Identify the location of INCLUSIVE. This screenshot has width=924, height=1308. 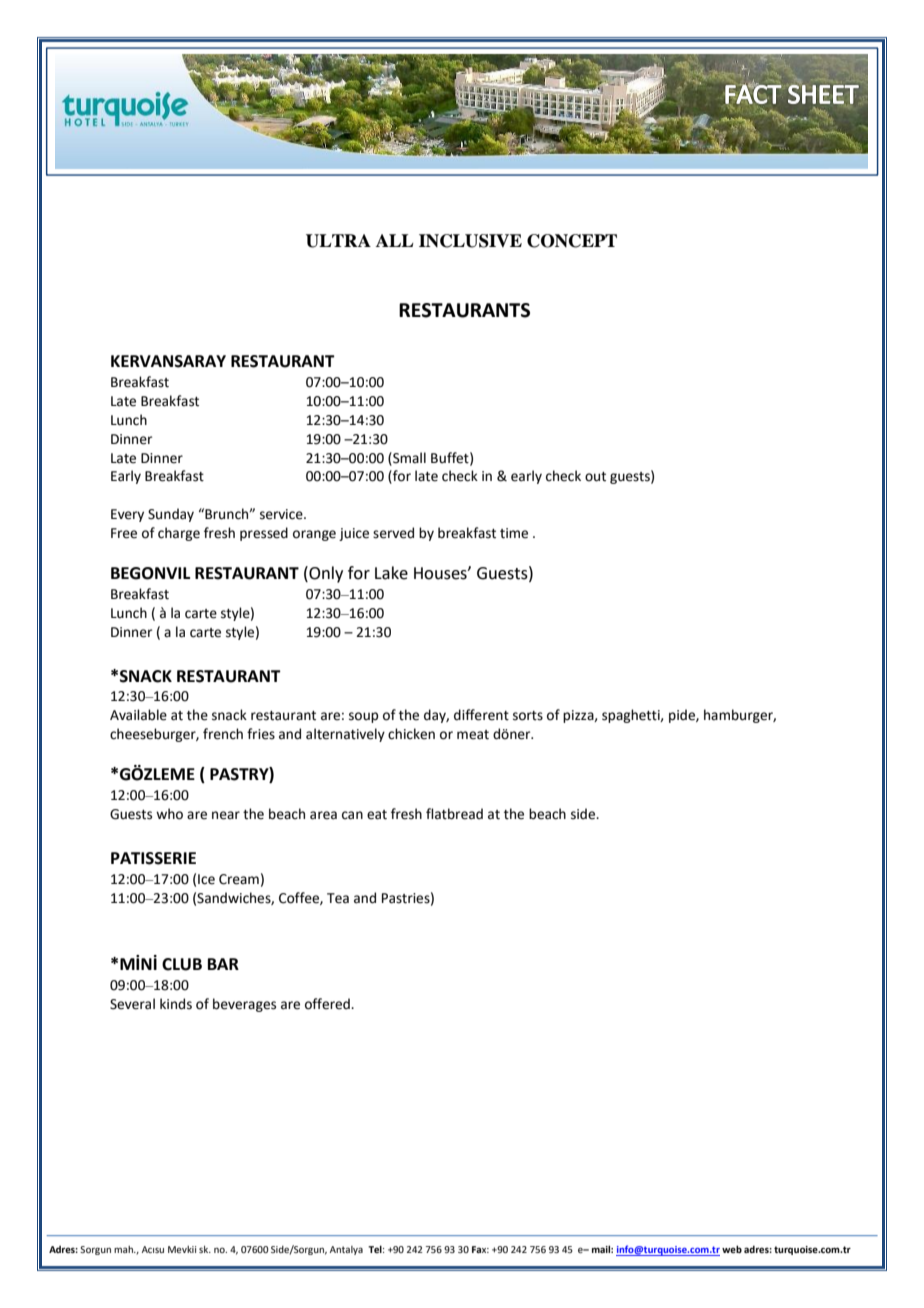
(470, 241).
